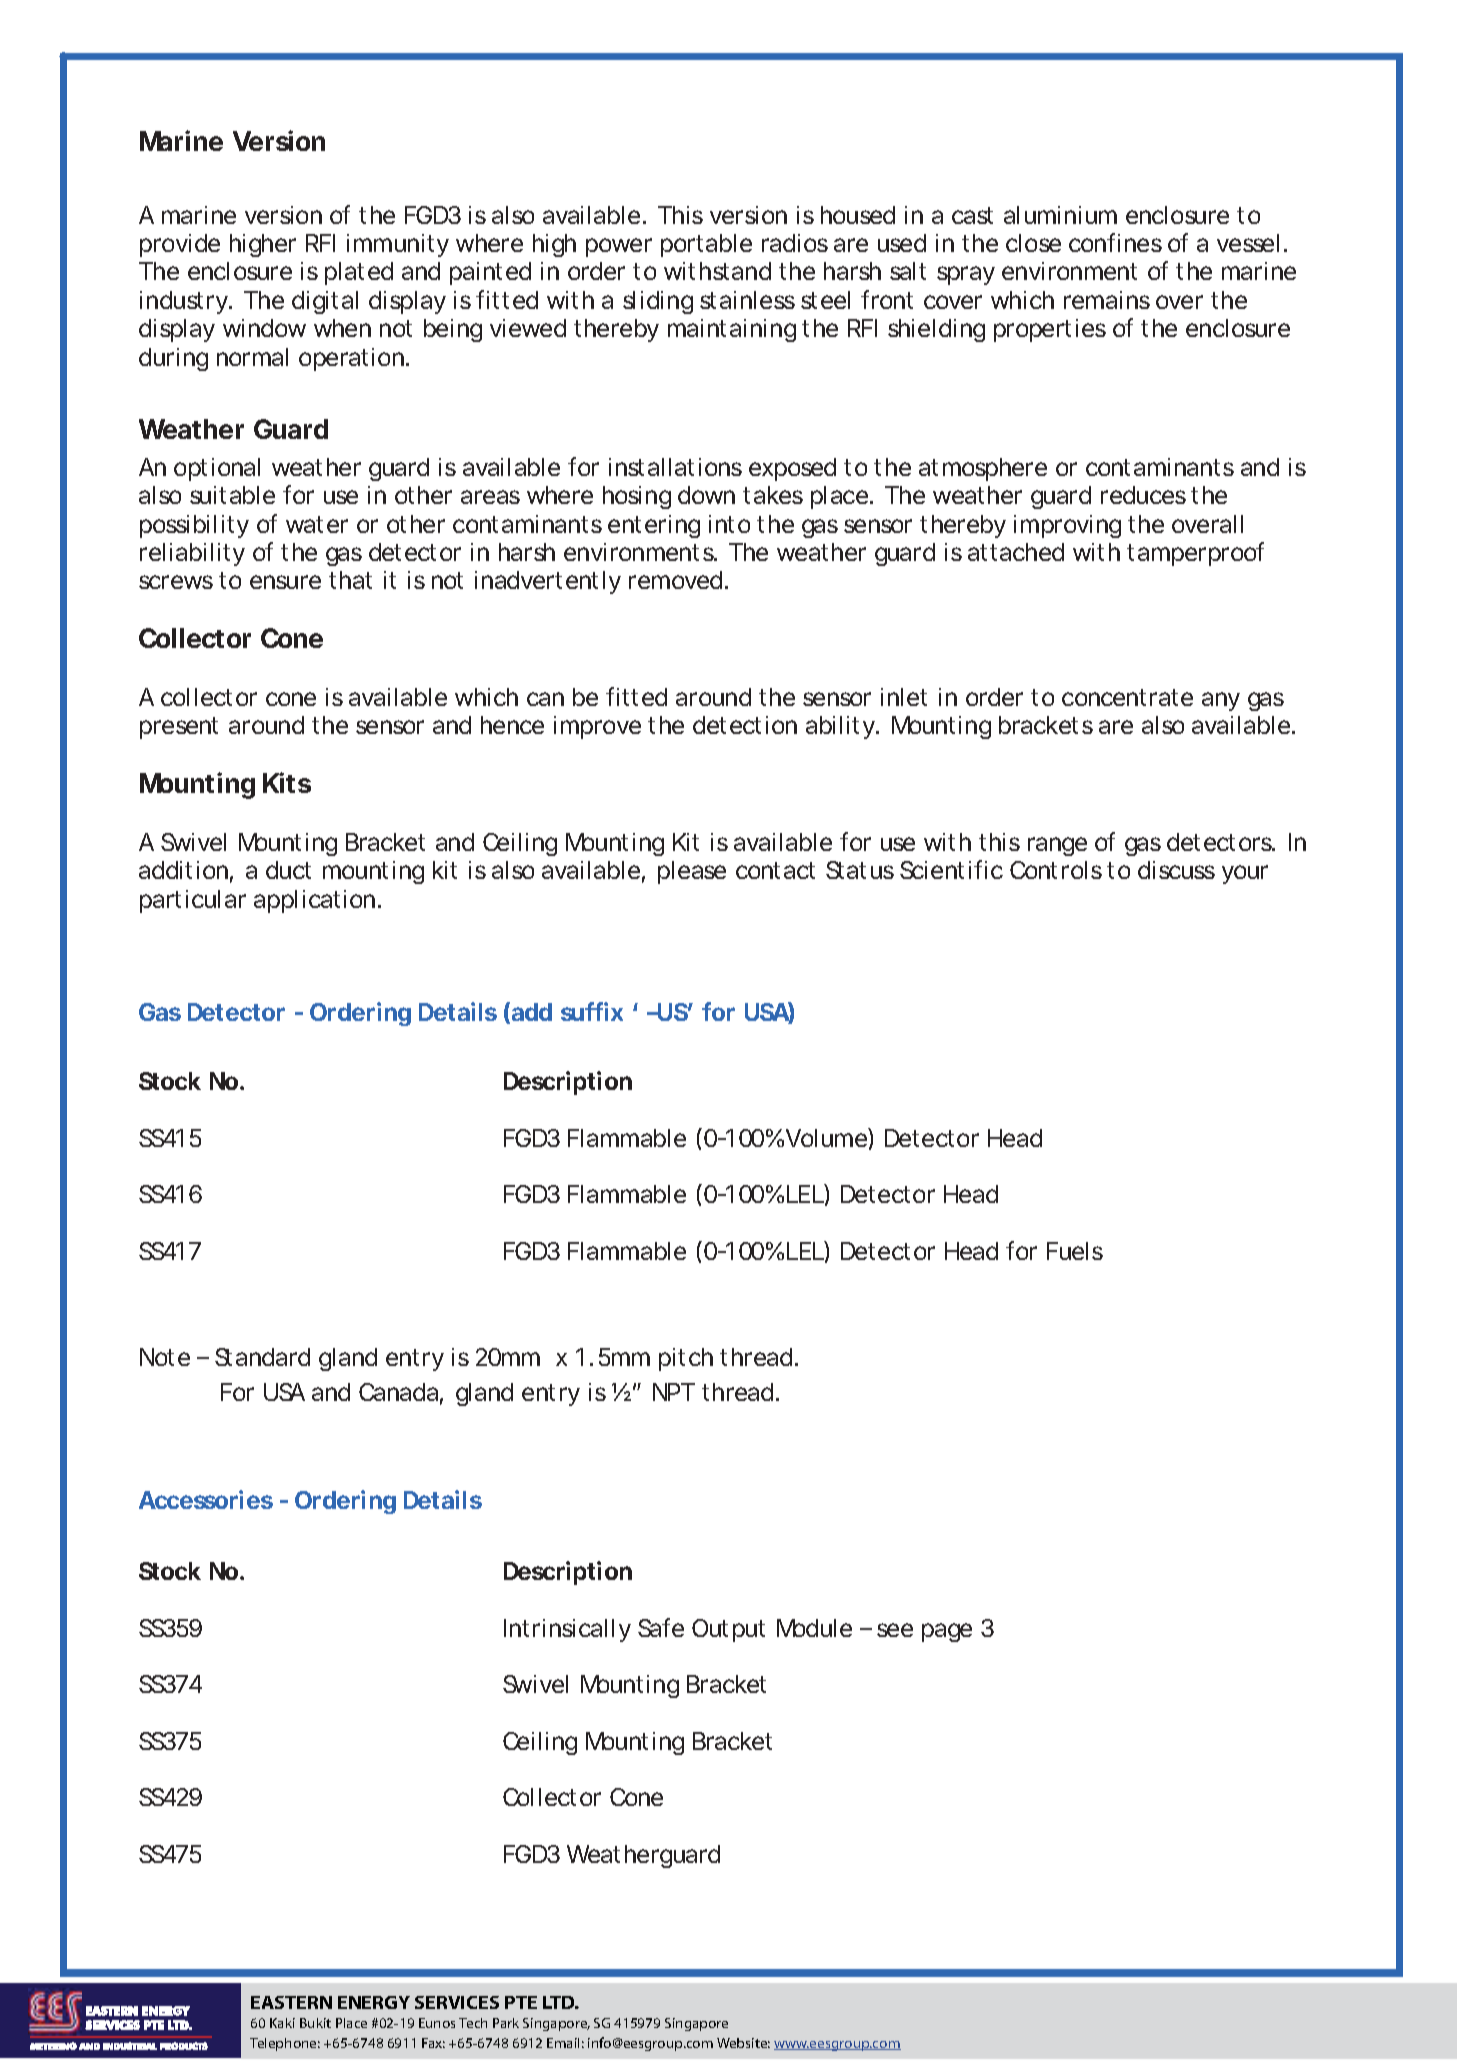  Describe the element at coordinates (706, 245) in the image. I see `portable` at that location.
